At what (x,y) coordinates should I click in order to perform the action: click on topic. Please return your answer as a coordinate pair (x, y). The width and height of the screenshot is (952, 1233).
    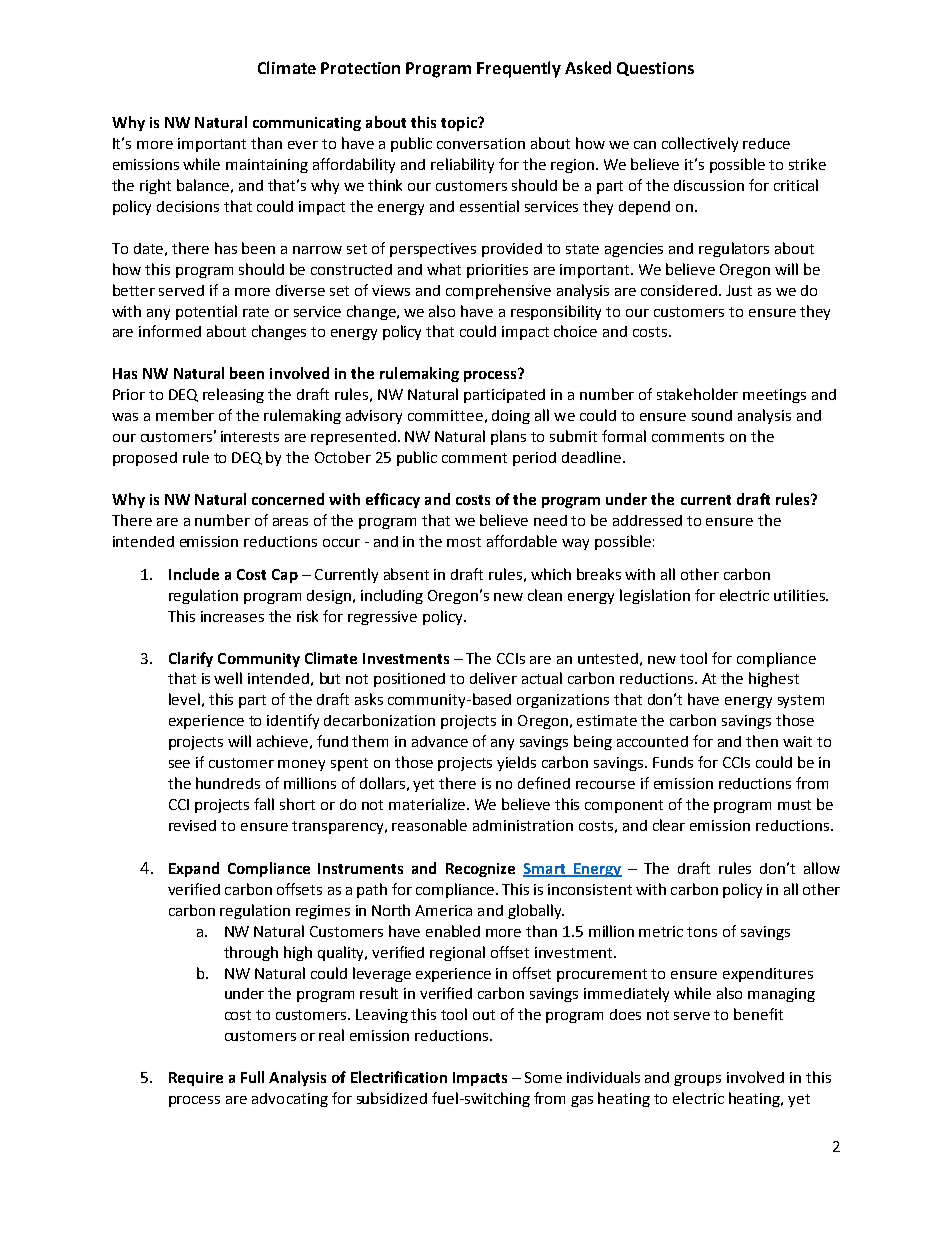
    Looking at the image, I should click on (460, 124).
